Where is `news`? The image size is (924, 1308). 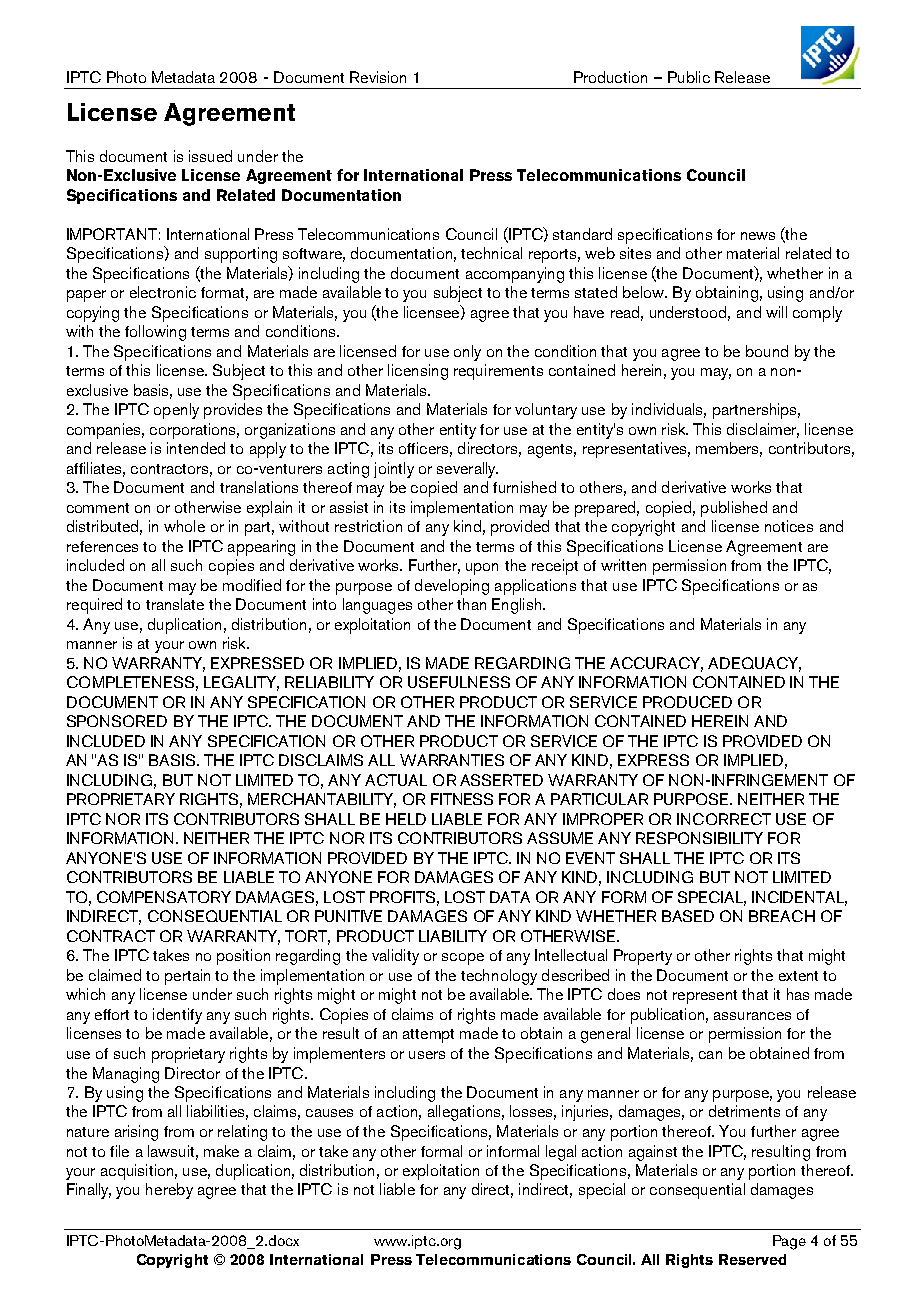 news is located at coordinates (758, 236).
